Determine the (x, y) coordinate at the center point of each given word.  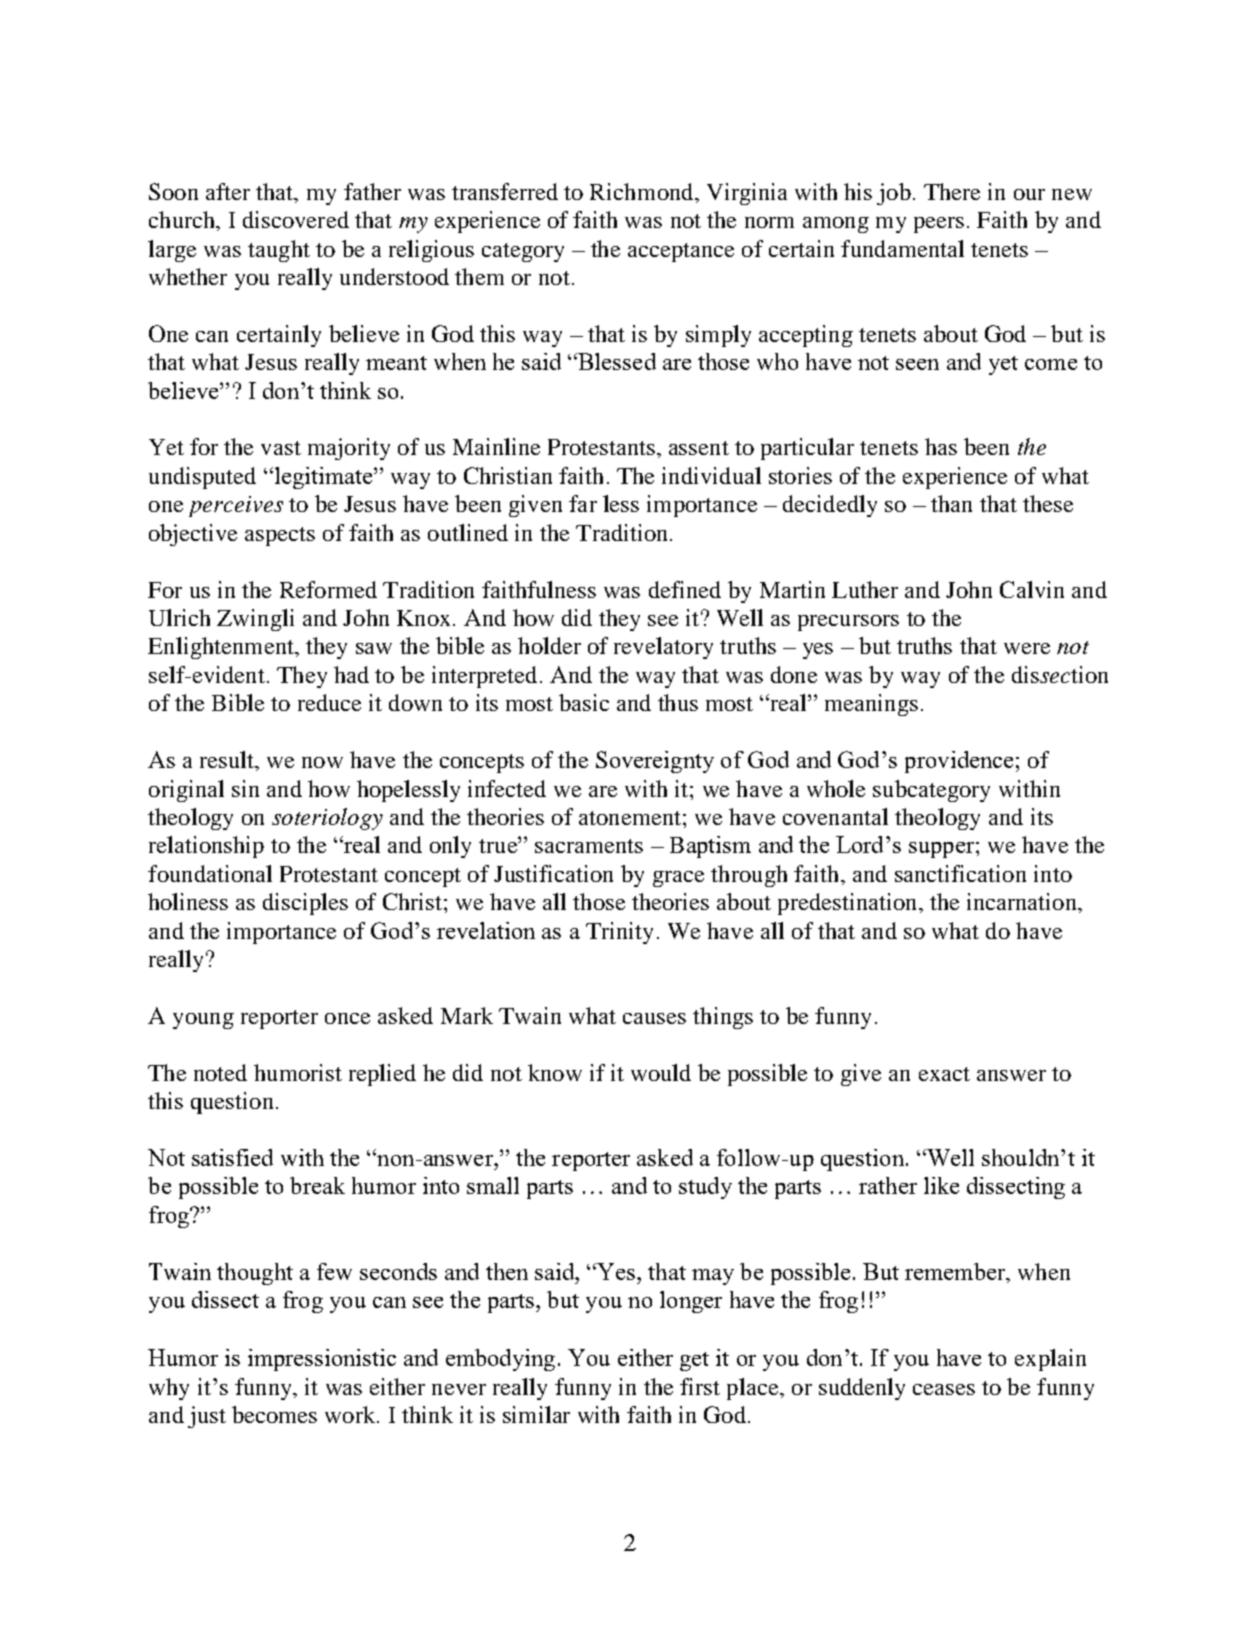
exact (944, 1074)
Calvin (1032, 589)
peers (939, 225)
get (694, 1361)
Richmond (643, 191)
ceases (944, 1389)
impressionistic (322, 1360)
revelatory (663, 648)
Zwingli (255, 620)
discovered (296, 219)
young (203, 1021)
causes (654, 1018)
